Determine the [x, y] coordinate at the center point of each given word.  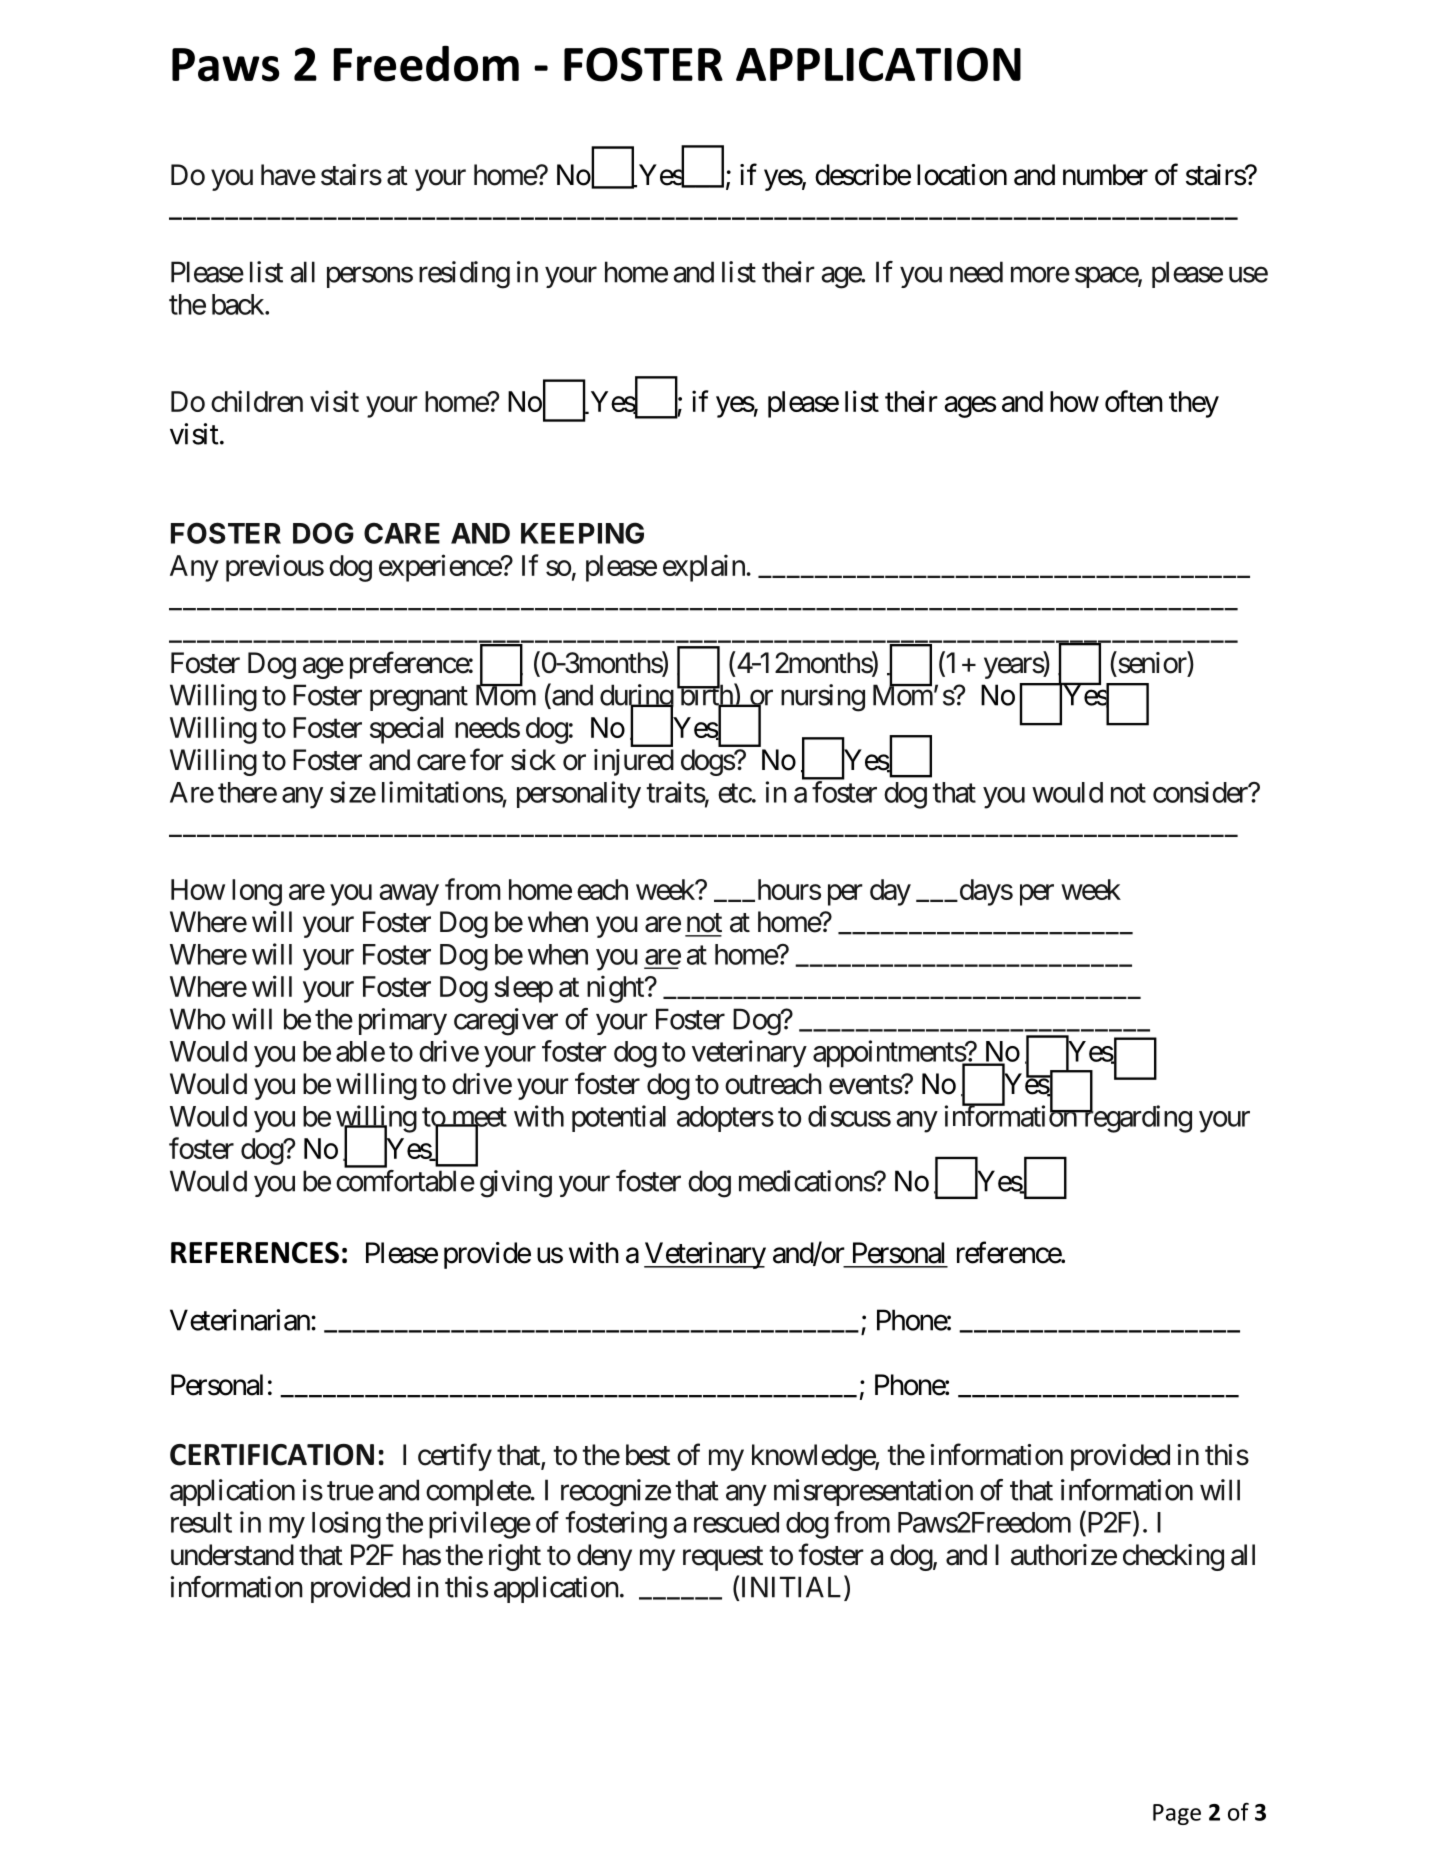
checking [1173, 1557]
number [1105, 175]
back [239, 304]
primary [403, 1021]
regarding [1136, 1119]
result [201, 1522]
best [648, 1455]
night [616, 989]
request [723, 1558]
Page [1177, 1814]
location [962, 175]
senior [1152, 662]
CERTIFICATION [272, 1455]
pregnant [419, 699]
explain [704, 568]
